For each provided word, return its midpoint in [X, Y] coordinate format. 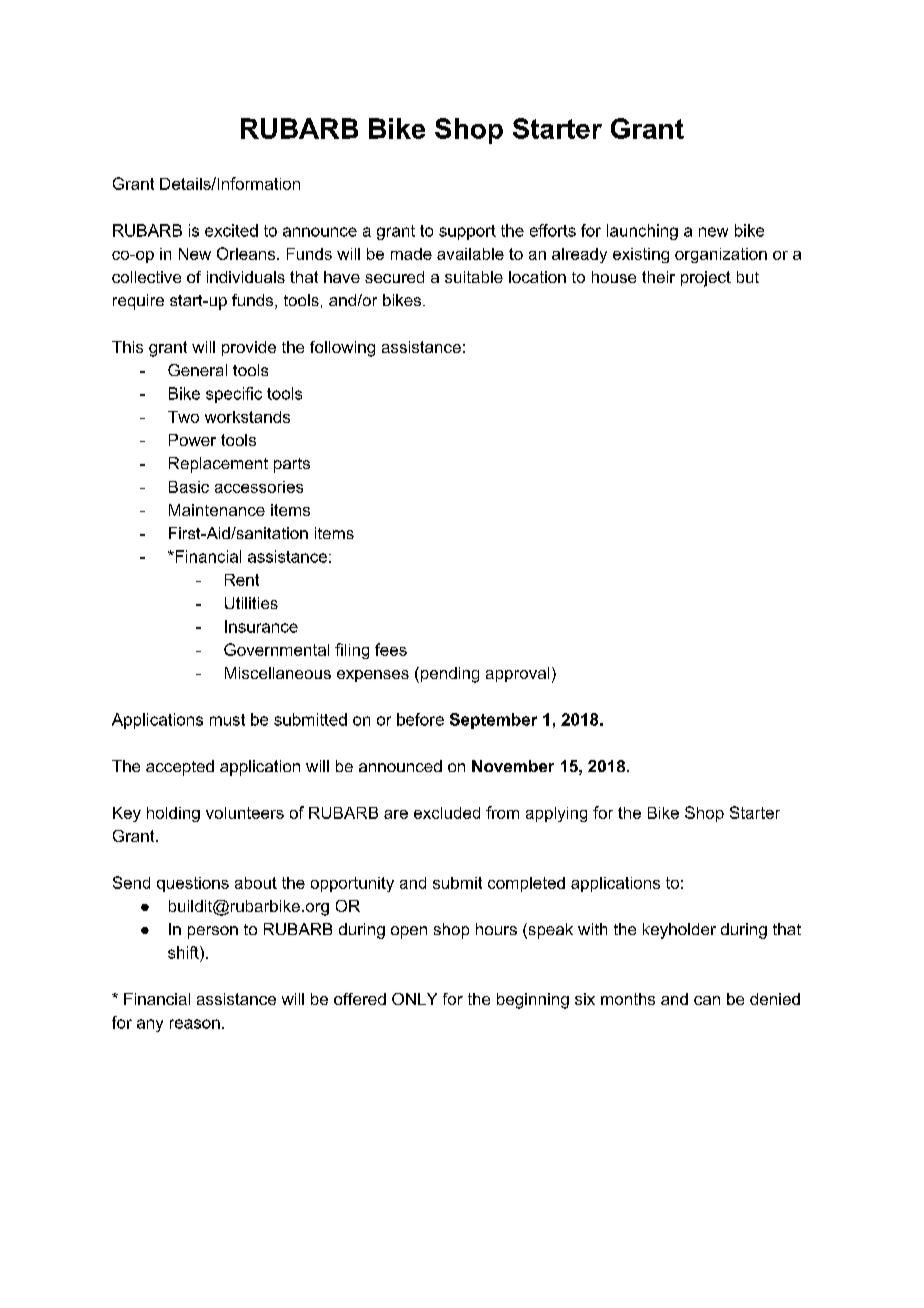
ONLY [414, 999]
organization [721, 255]
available [470, 254]
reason [195, 1024]
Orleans [247, 253]
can [707, 1000]
